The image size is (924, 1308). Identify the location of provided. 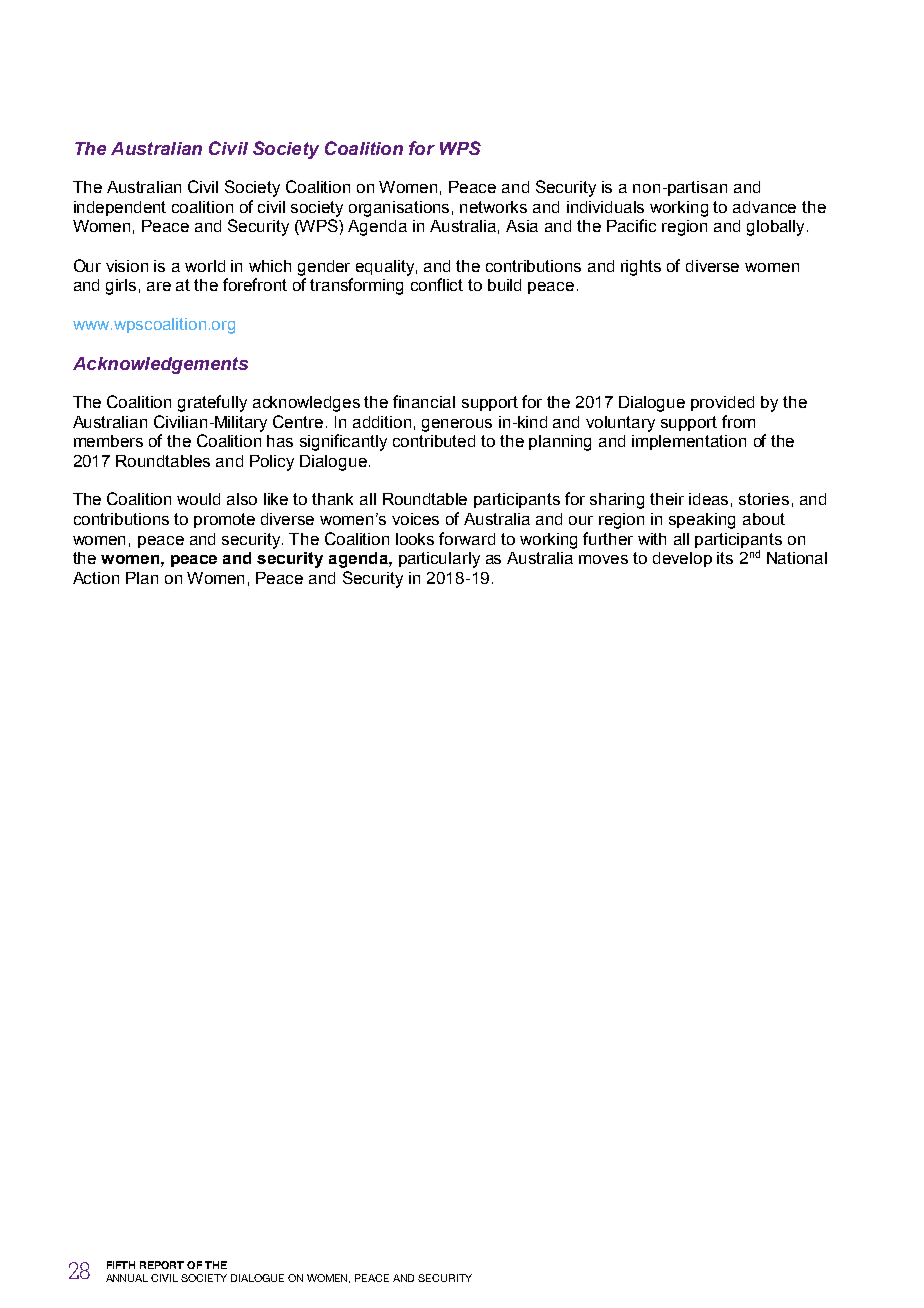
(722, 403).
